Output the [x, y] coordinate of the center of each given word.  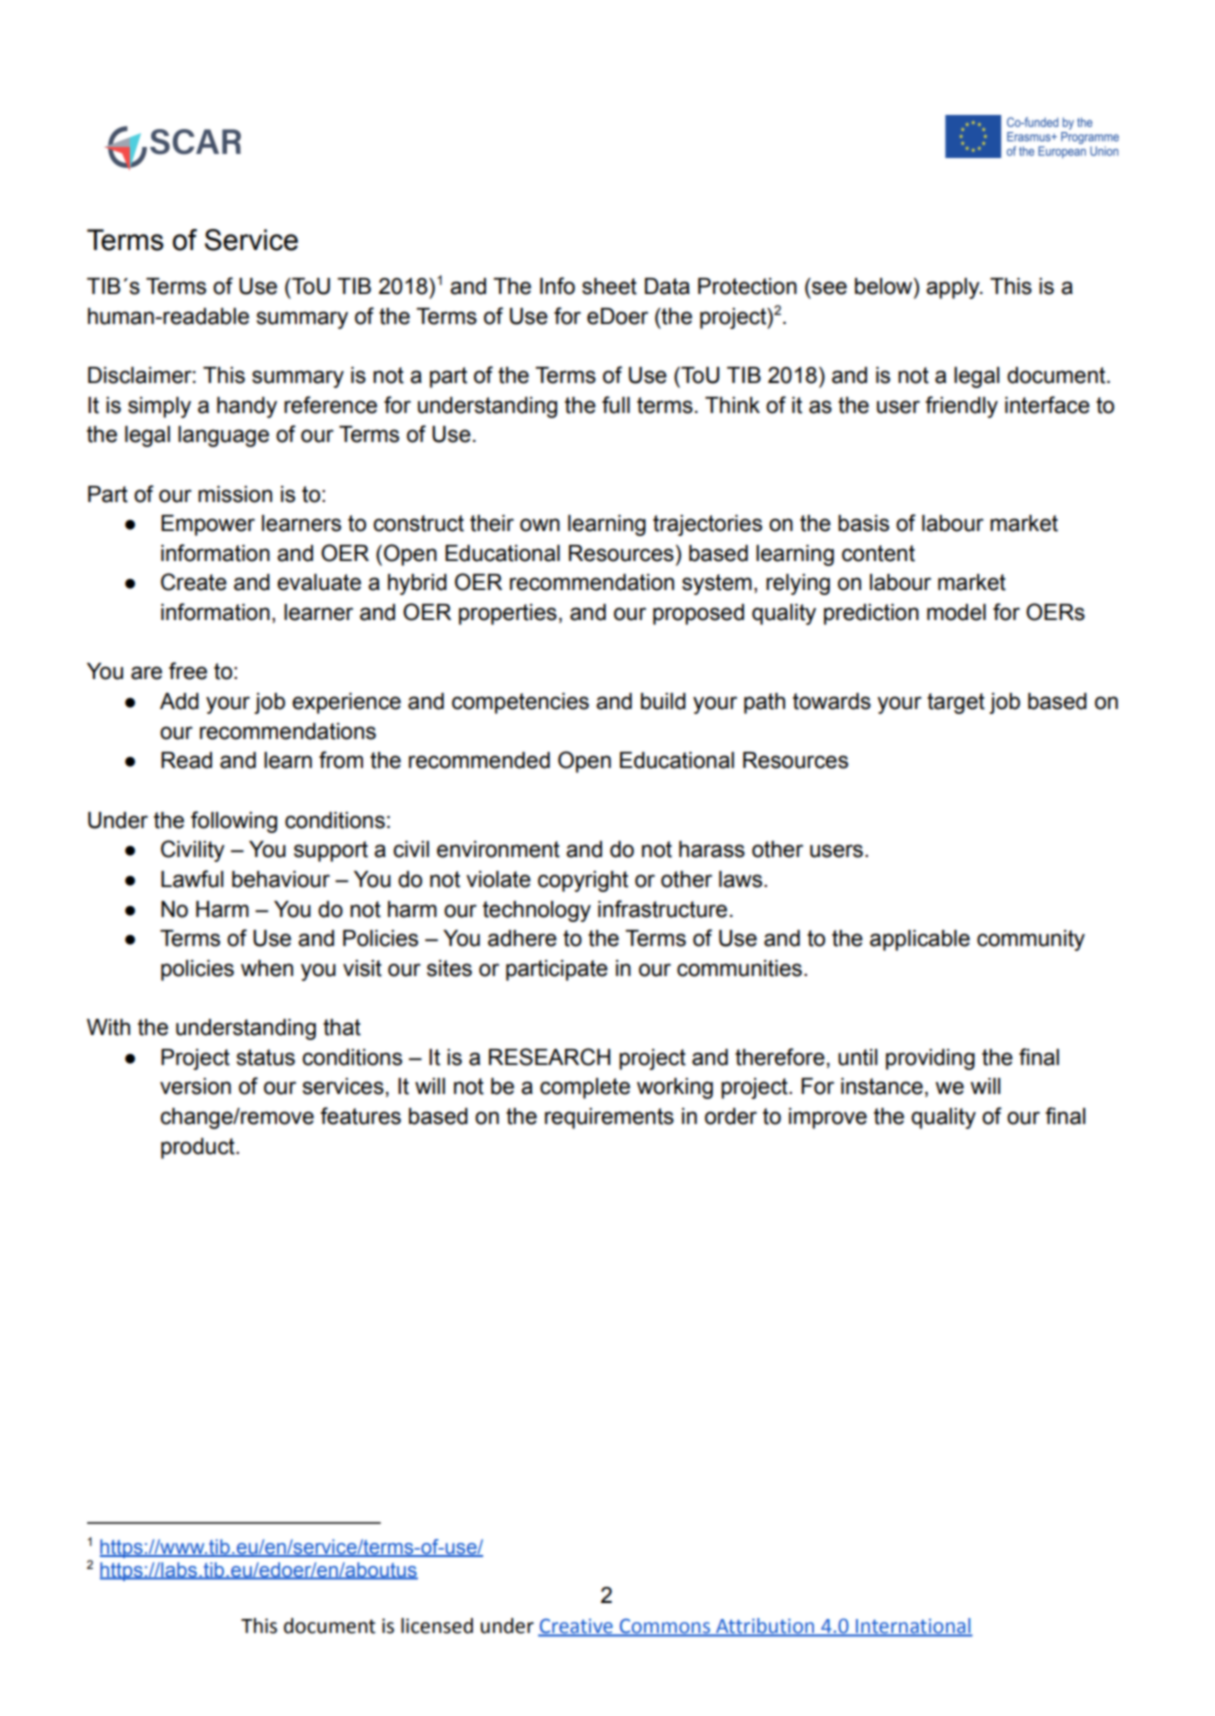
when [267, 968]
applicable [920, 940]
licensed [437, 1626]
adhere [522, 938]
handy [247, 407]
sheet [609, 286]
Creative [576, 1627]
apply [954, 288]
